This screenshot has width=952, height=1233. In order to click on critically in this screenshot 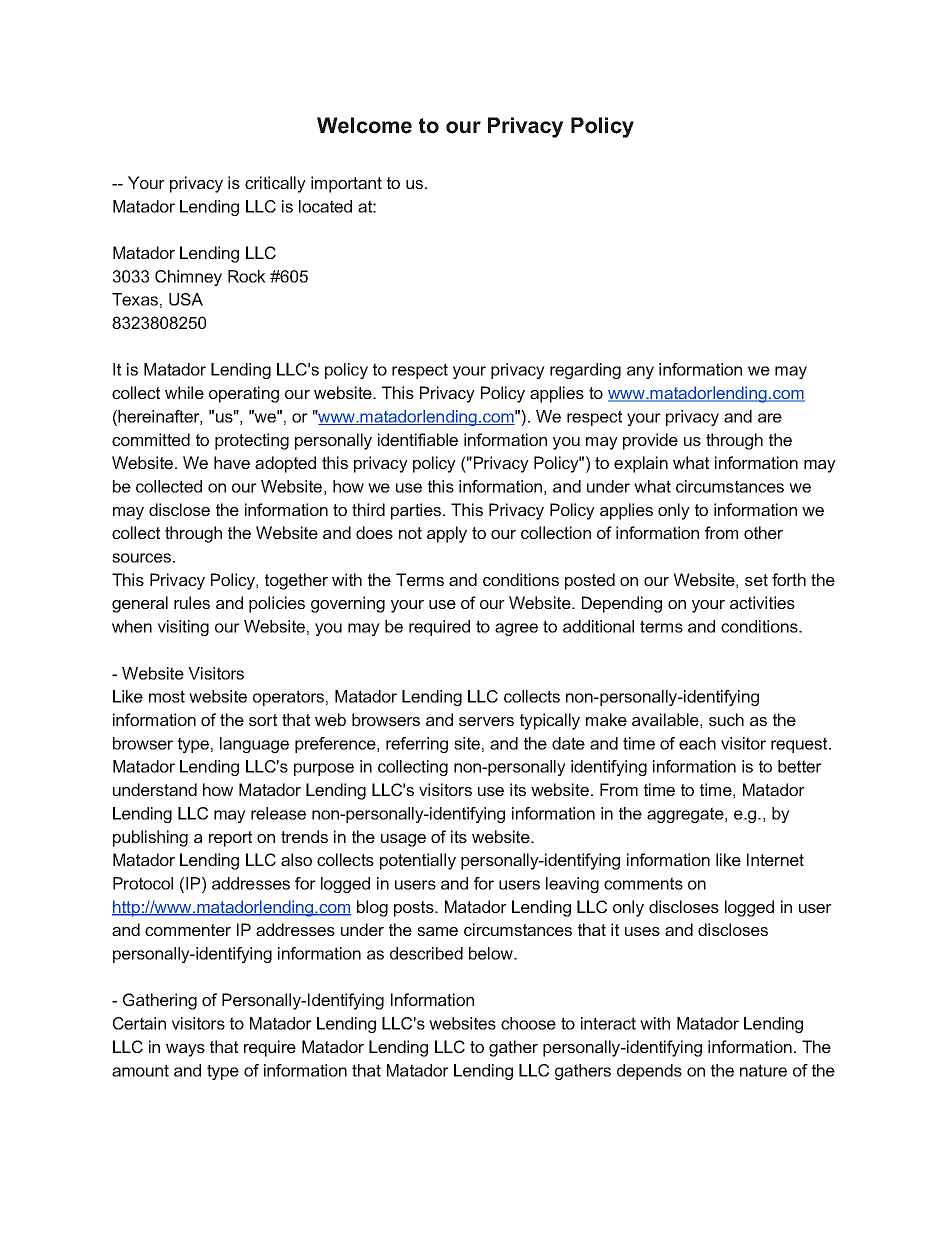, I will do `click(275, 184)`.
